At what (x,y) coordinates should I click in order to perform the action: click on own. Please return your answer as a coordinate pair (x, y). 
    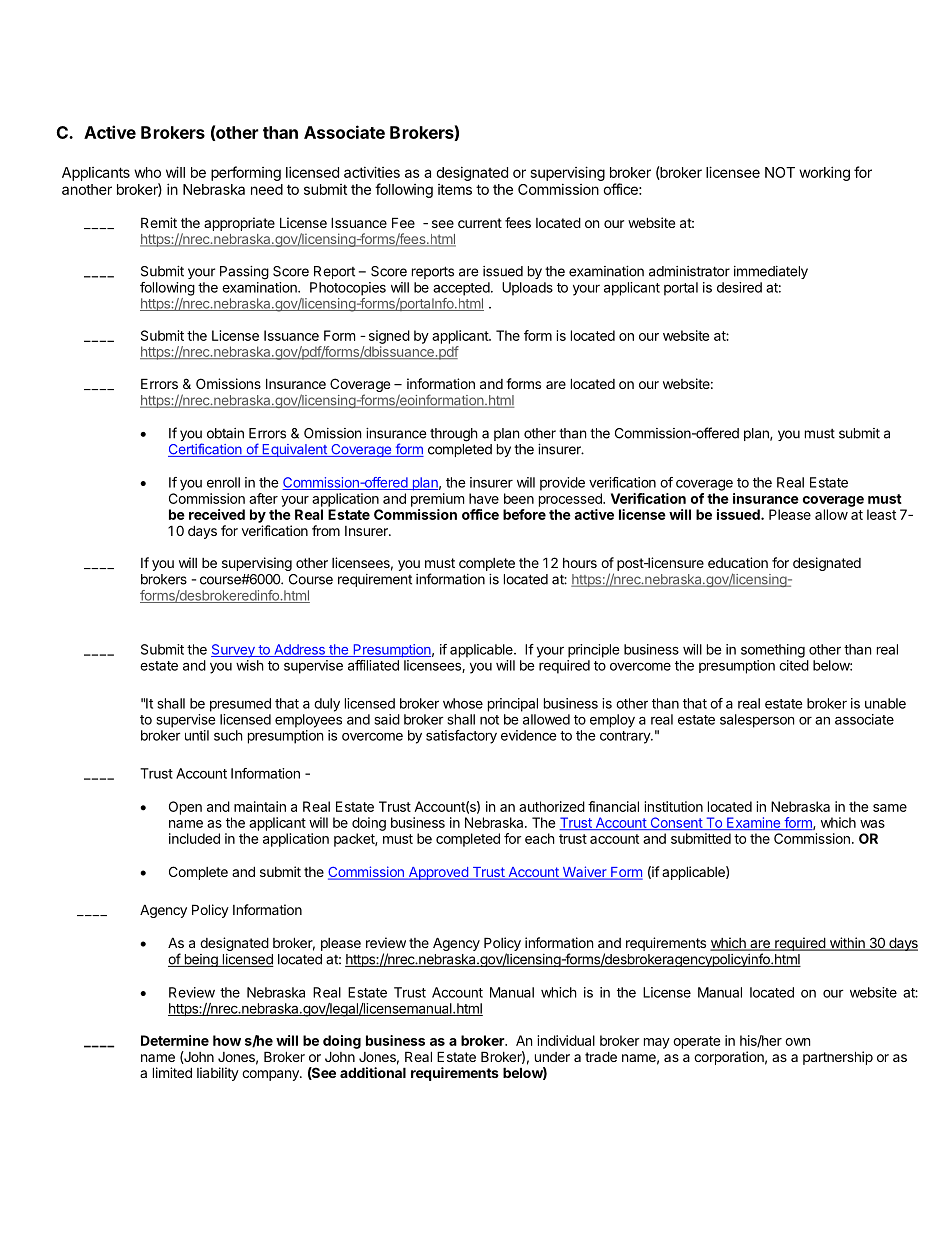
    Looking at the image, I should click on (797, 1042).
